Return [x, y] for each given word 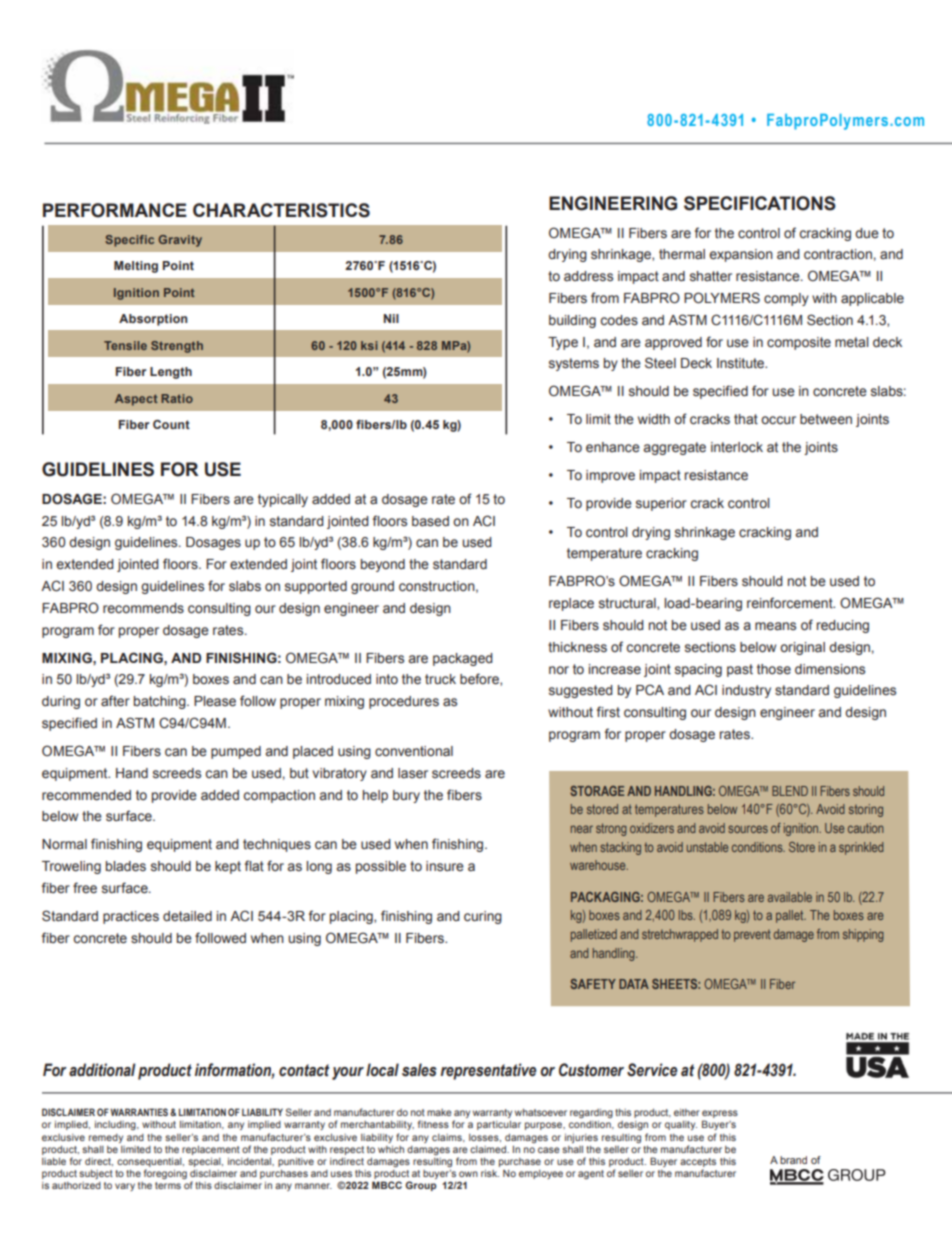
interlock [737, 447]
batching [161, 702]
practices [131, 917]
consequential [150, 1162]
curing [483, 917]
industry [746, 691]
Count [171, 424]
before [480, 679]
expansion [741, 255]
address [588, 276]
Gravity [180, 241]
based [430, 521]
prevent [752, 936]
